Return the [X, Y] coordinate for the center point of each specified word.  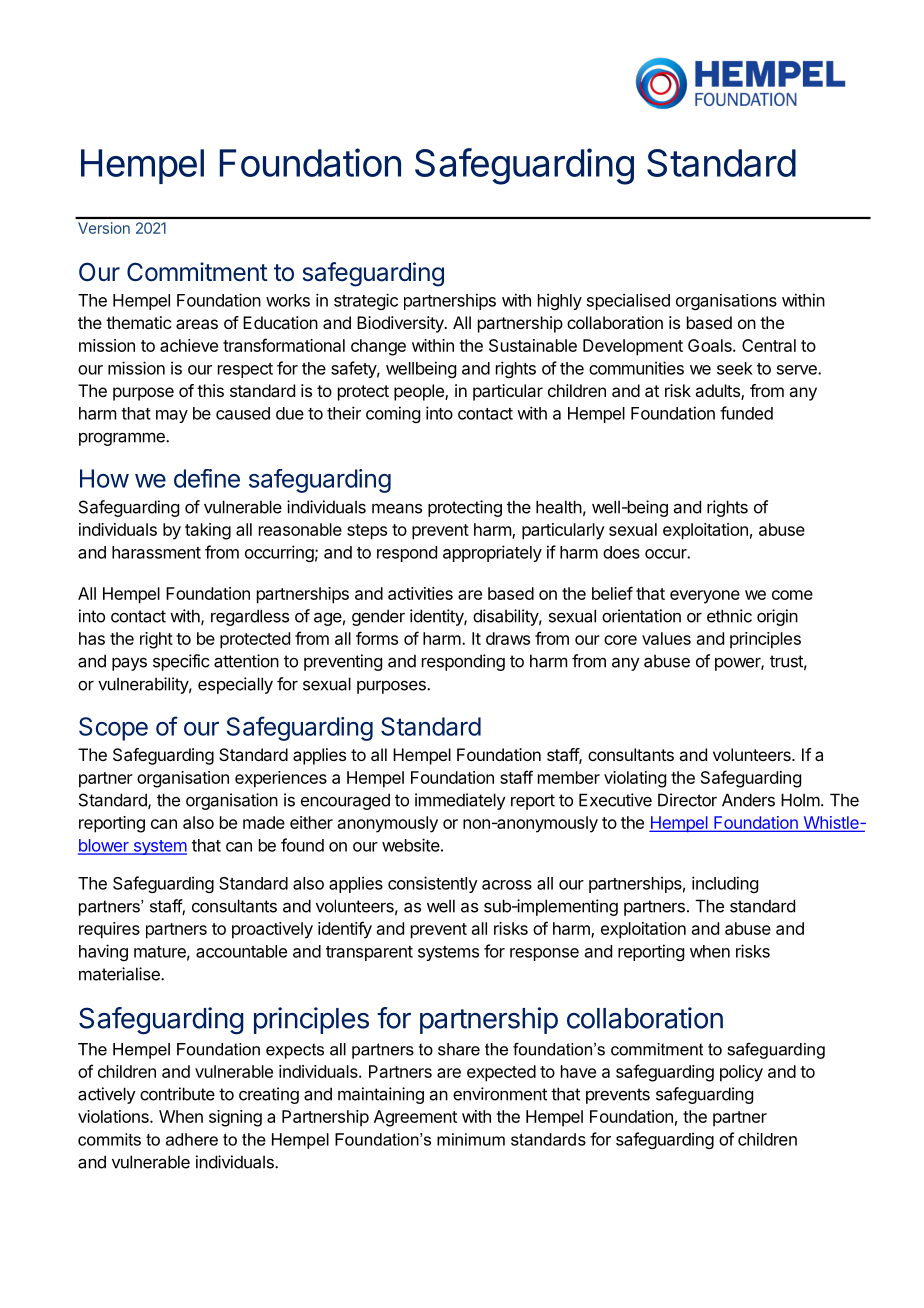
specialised [628, 301]
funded [746, 413]
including [725, 884]
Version [104, 228]
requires [109, 930]
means [397, 508]
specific [181, 662]
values [666, 638]
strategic [366, 301]
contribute [177, 1094]
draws [508, 638]
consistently [433, 884]
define [207, 478]
